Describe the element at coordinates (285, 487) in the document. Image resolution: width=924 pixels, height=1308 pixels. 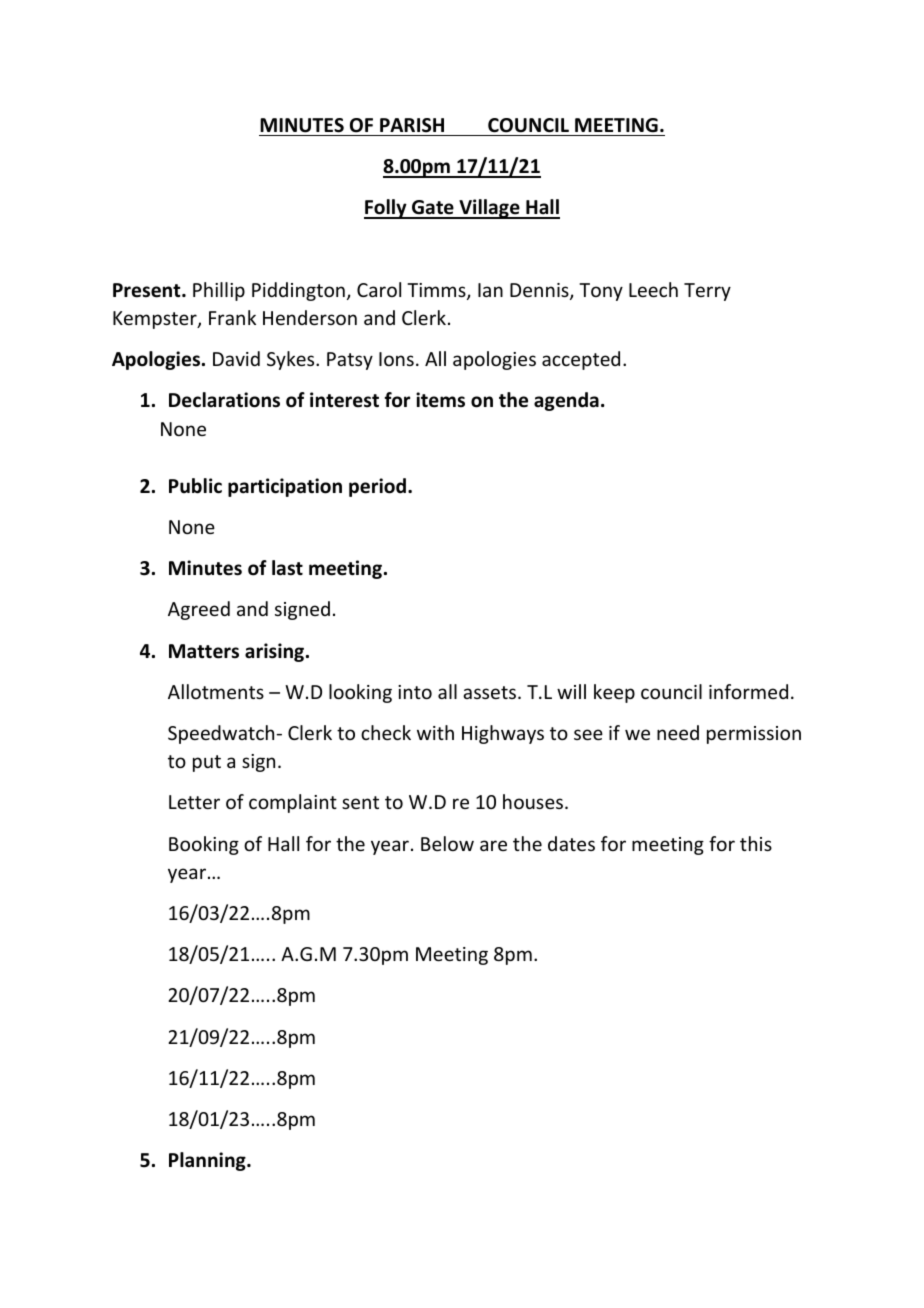
I see `participation` at that location.
